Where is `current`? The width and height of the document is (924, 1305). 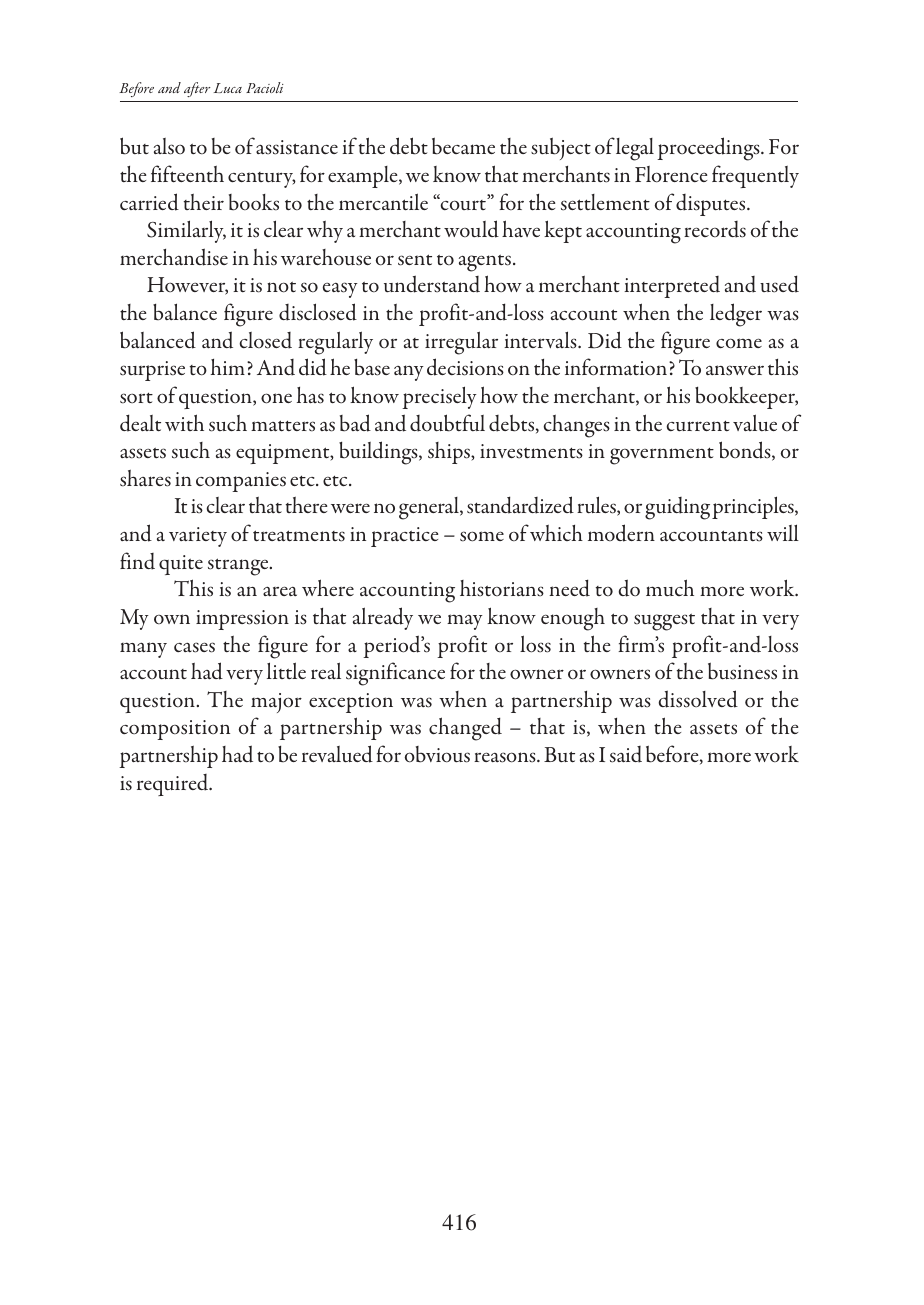 current is located at coordinates (698, 426).
